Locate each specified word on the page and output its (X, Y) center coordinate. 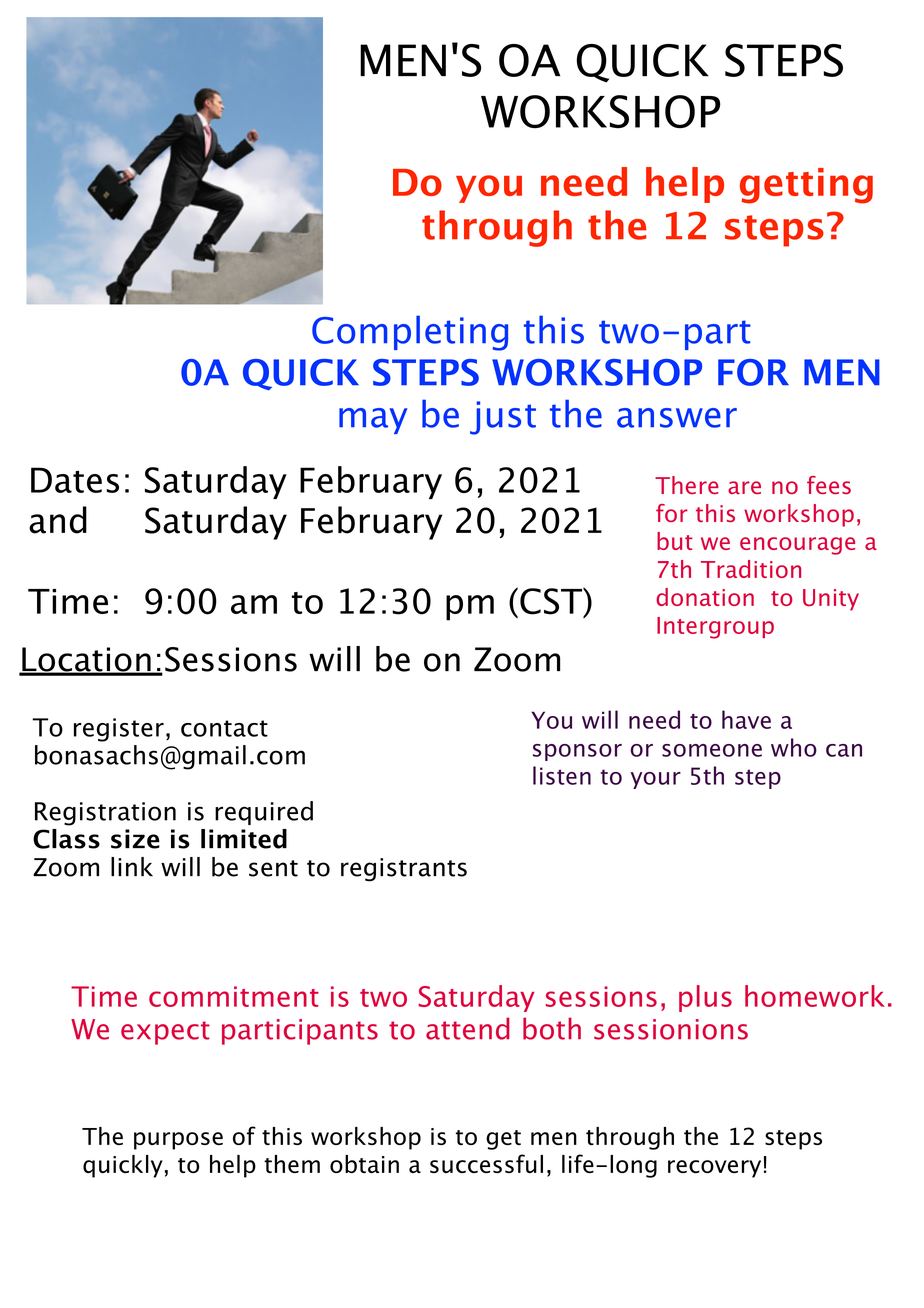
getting (806, 186)
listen (562, 775)
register (119, 730)
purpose (178, 1141)
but (675, 541)
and (58, 520)
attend (468, 1028)
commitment (234, 996)
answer (677, 418)
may (373, 421)
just (503, 418)
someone (712, 750)
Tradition (751, 569)
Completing (410, 333)
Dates (75, 480)
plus (705, 998)
